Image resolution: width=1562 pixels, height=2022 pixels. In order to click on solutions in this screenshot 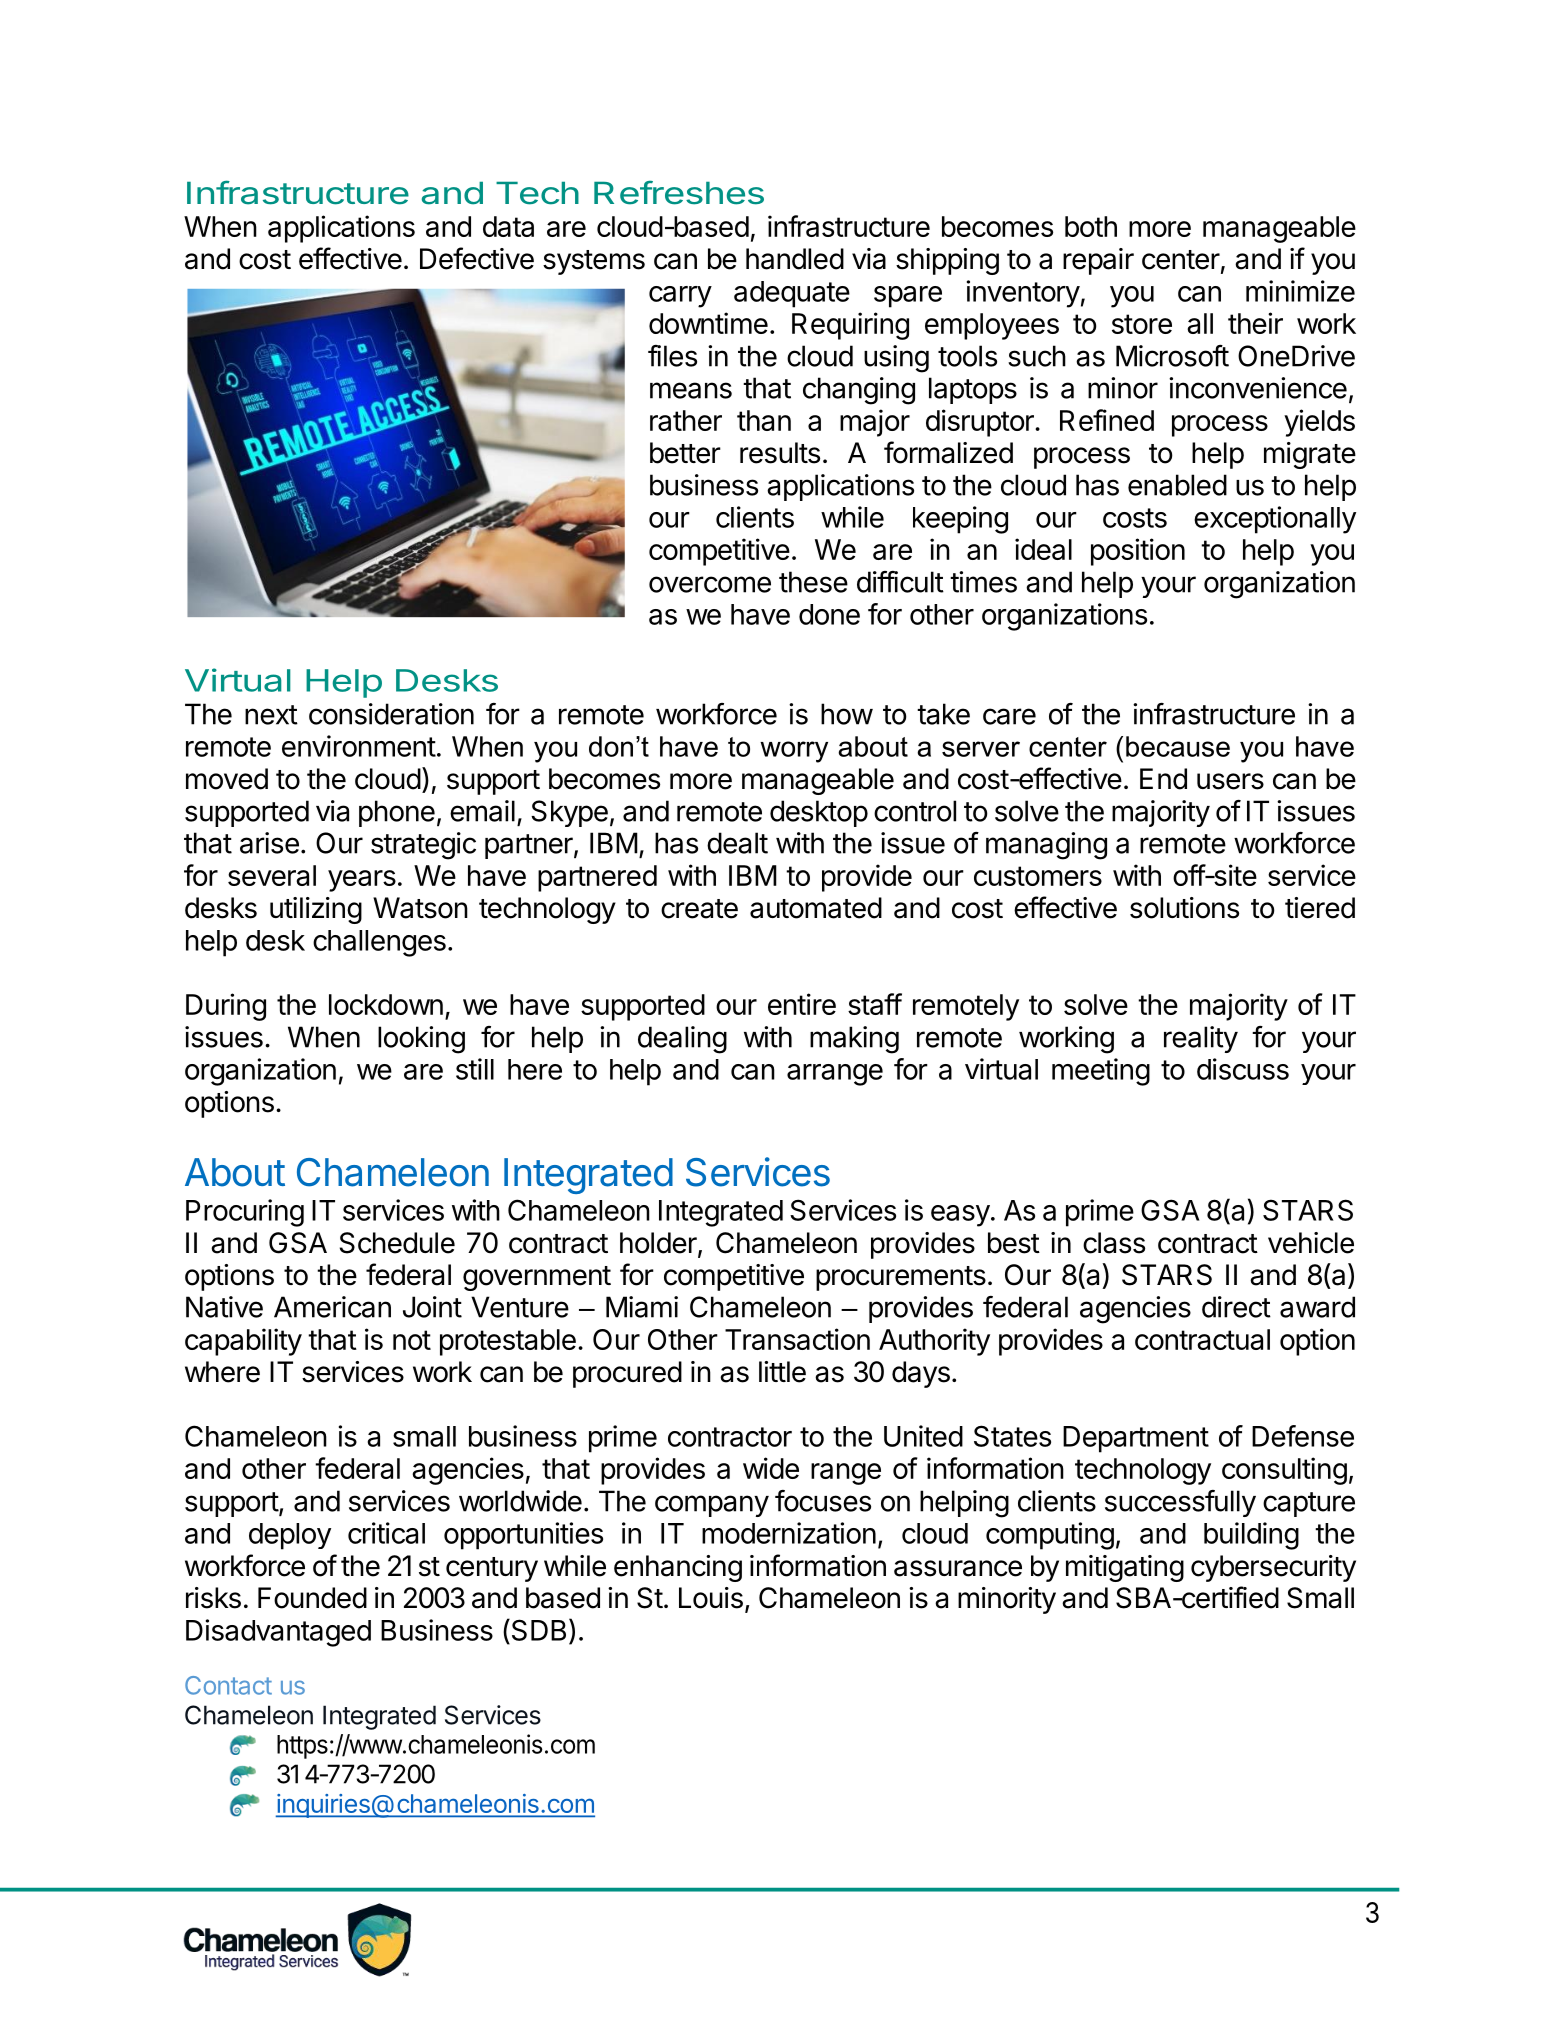, I will do `click(1184, 908)`.
